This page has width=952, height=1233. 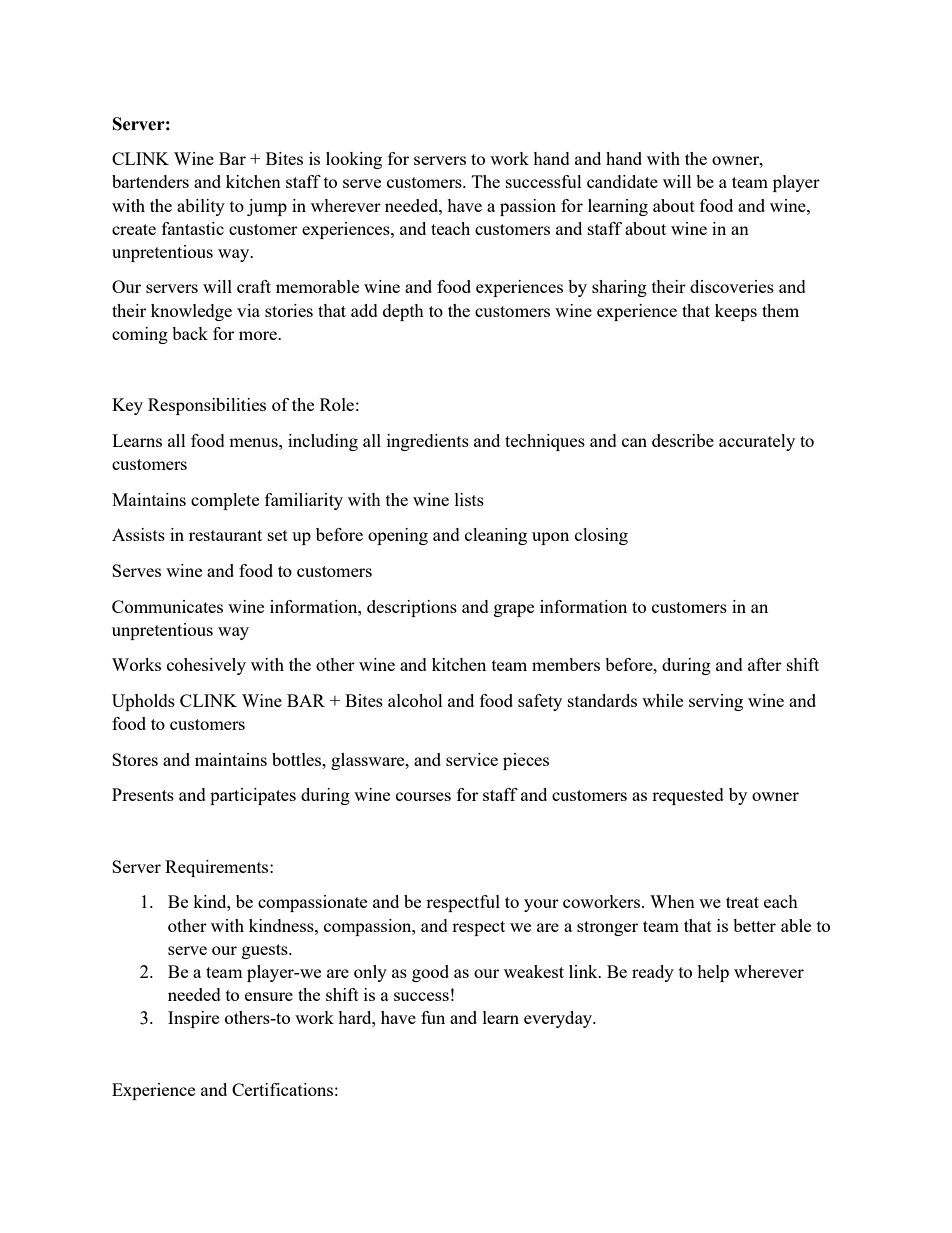 I want to click on help, so click(x=713, y=973).
